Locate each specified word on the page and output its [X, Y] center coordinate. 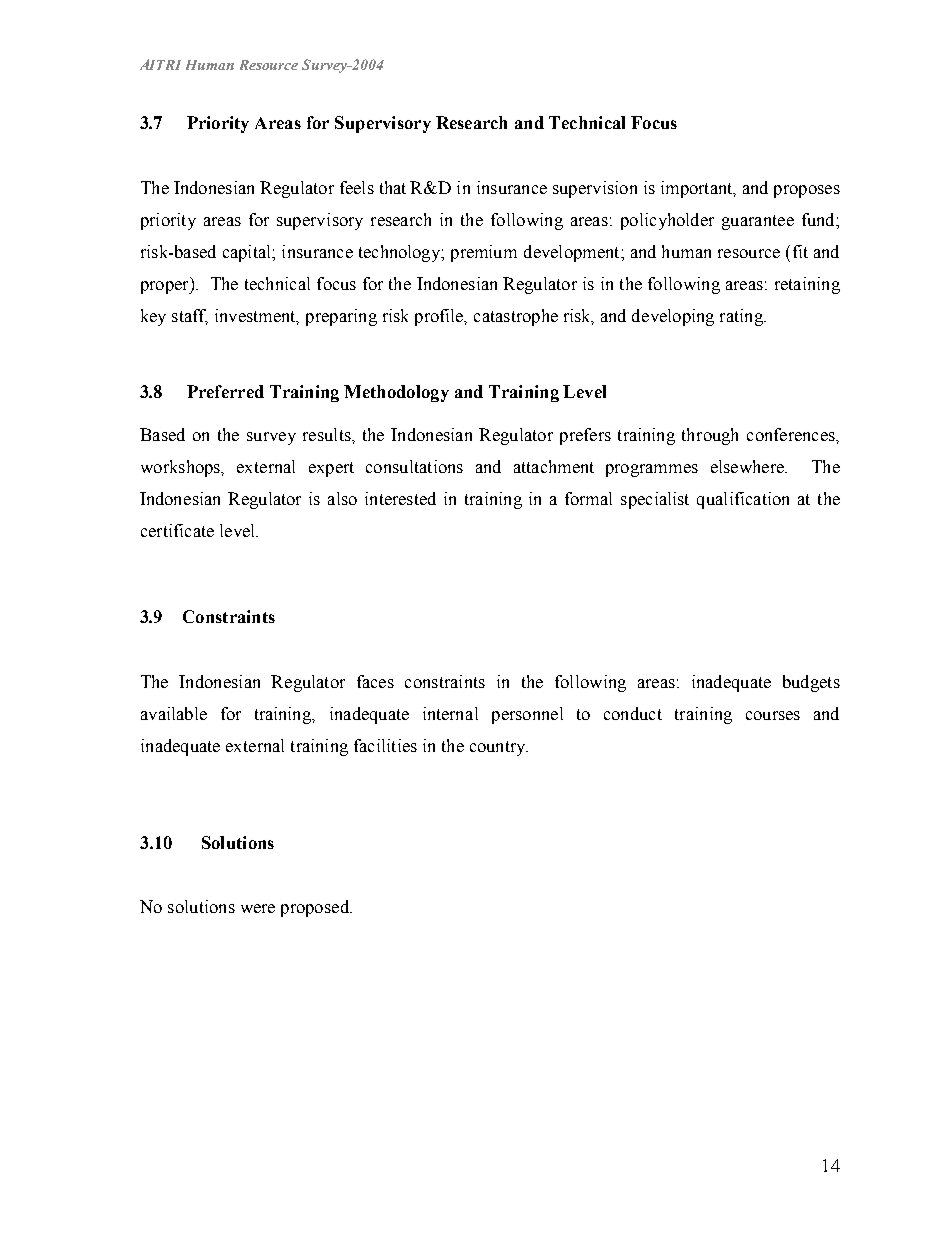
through [710, 436]
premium [484, 253]
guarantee [758, 222]
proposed [316, 908]
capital [248, 253]
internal [450, 713]
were [258, 908]
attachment [554, 466]
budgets [811, 683]
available [174, 713]
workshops [182, 468]
